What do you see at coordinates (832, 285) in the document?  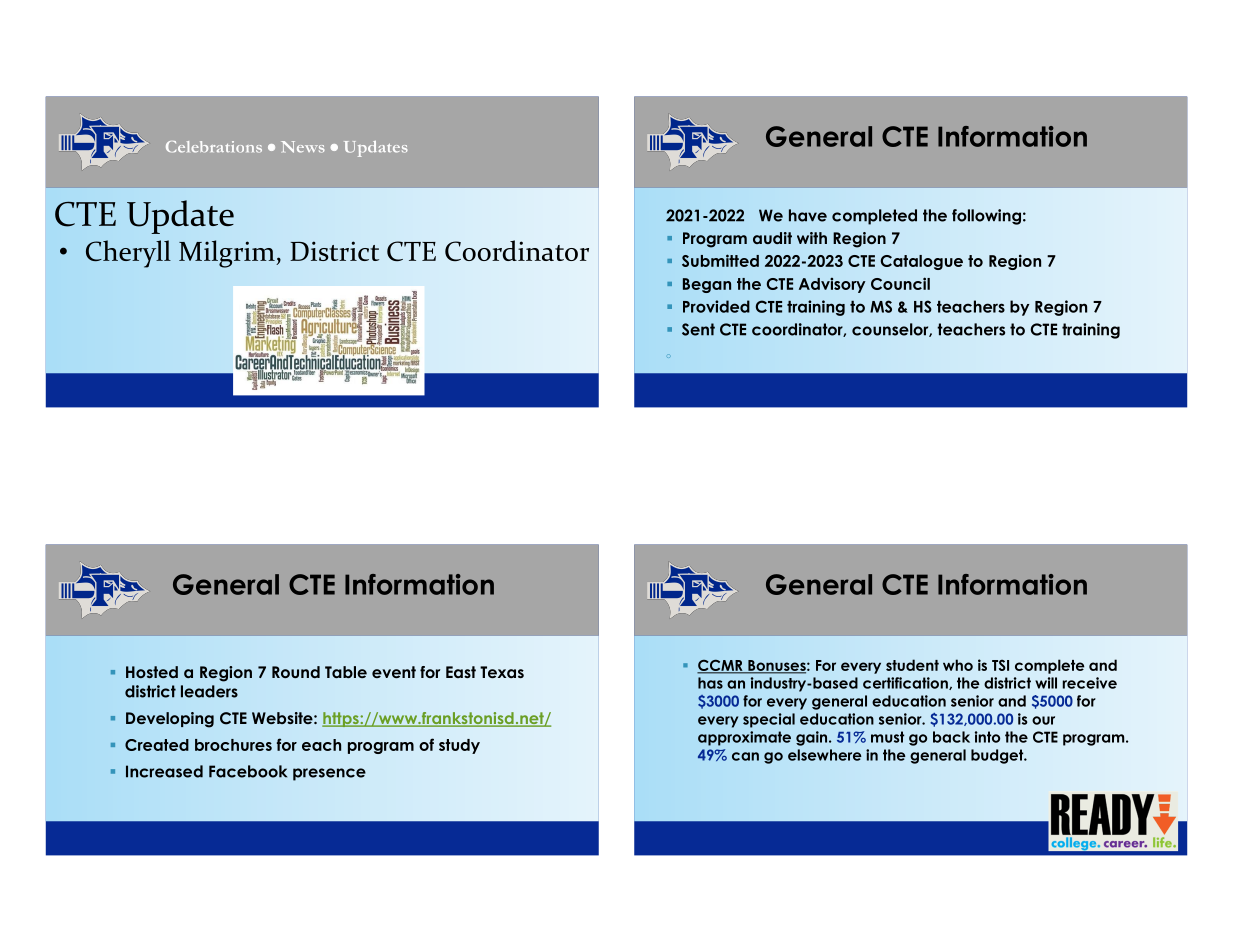 I see `Advisory` at bounding box center [832, 285].
